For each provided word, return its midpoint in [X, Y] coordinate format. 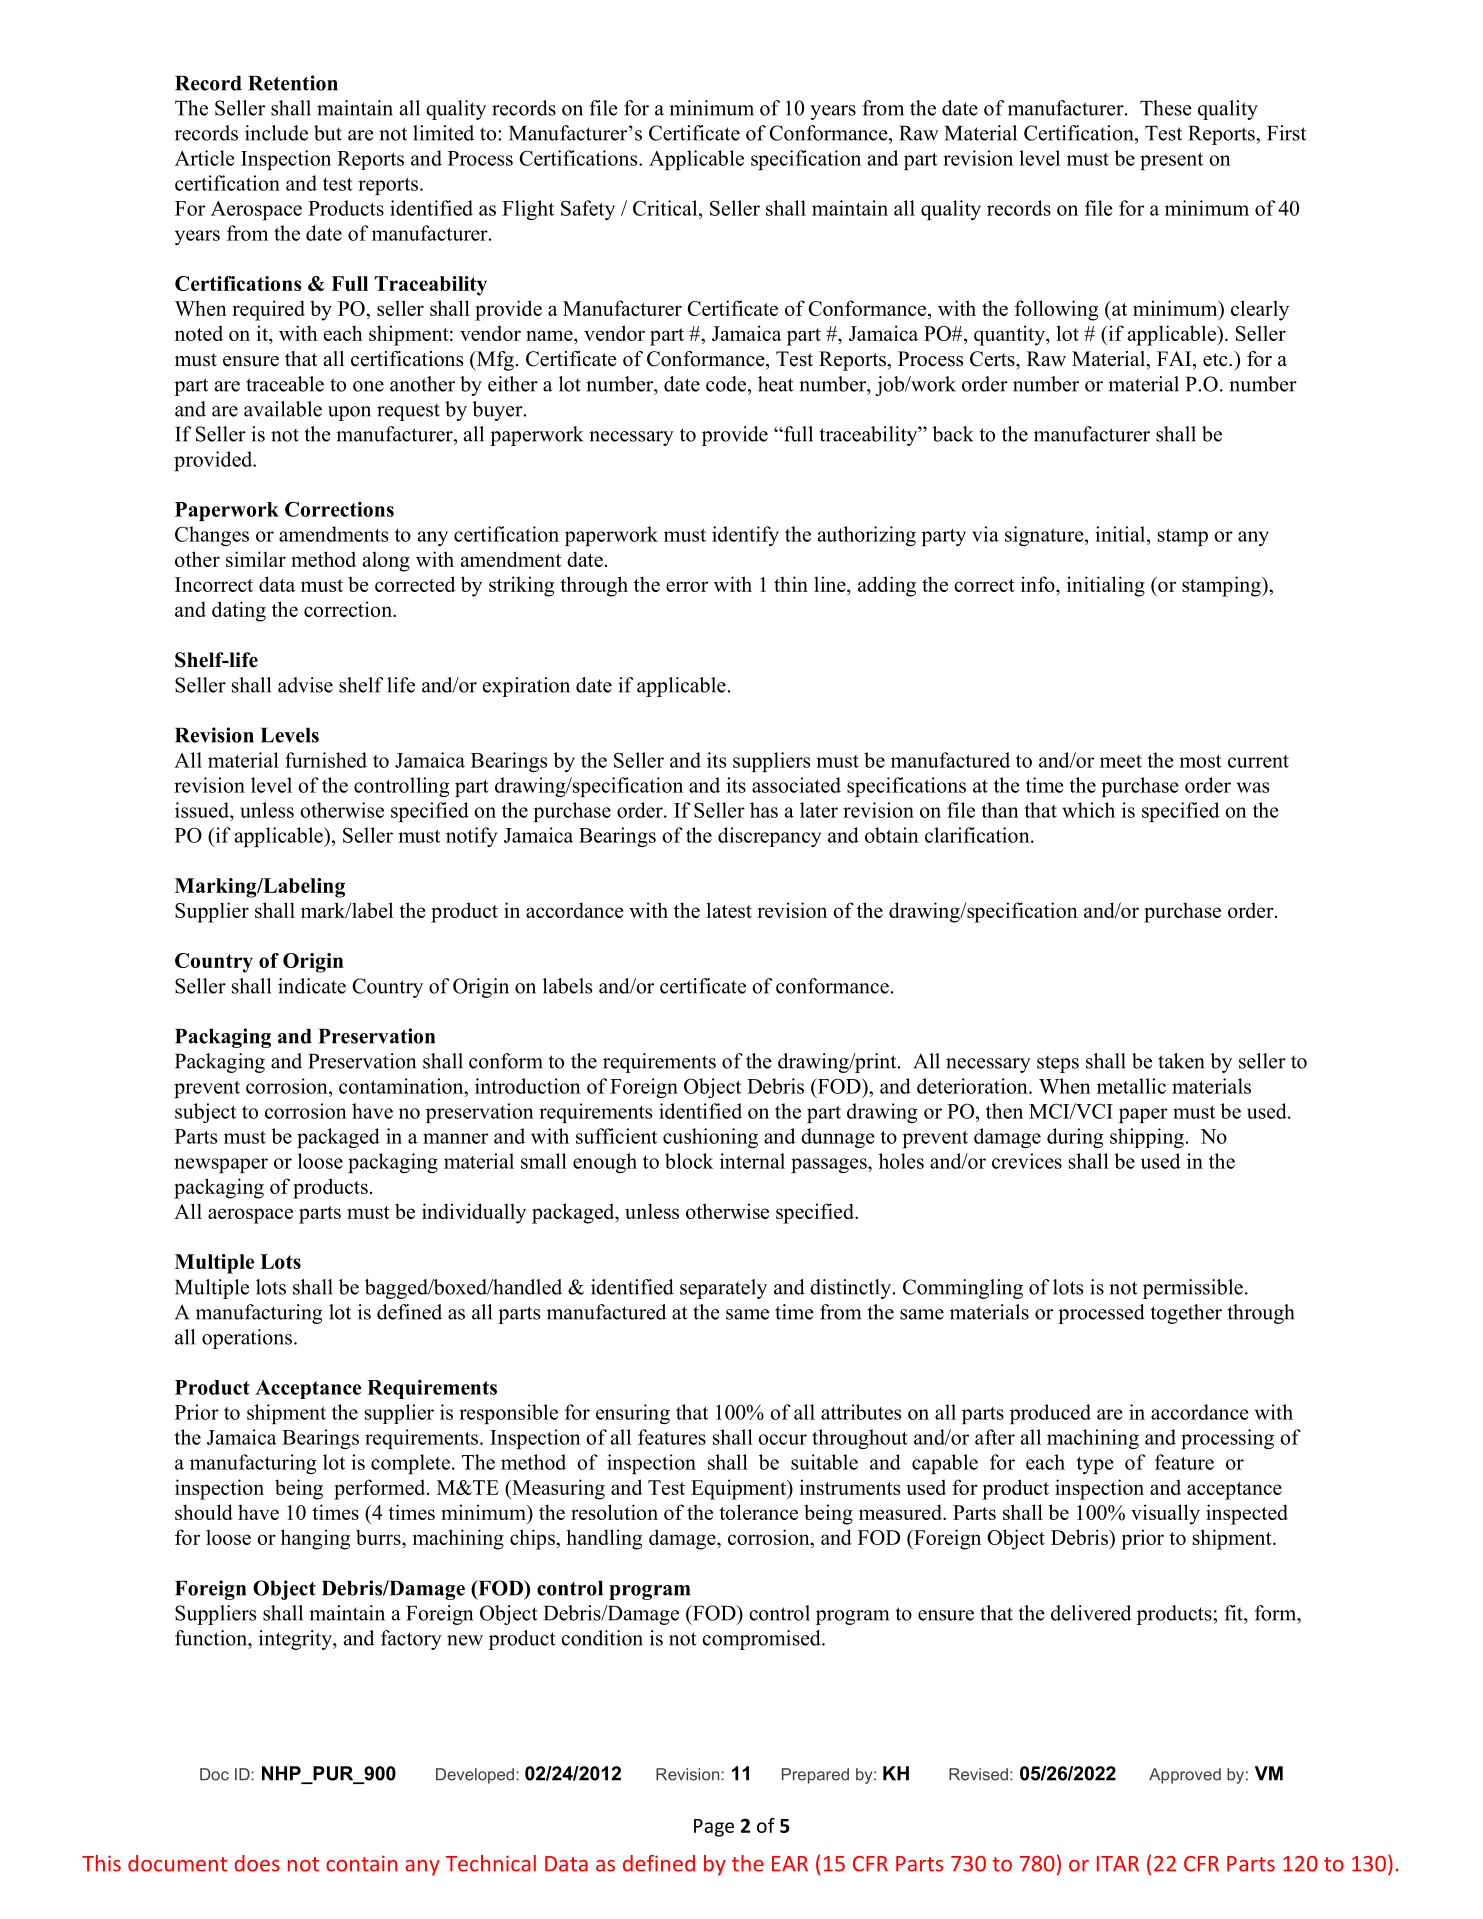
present [1171, 161]
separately [723, 1289]
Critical [666, 208]
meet [1121, 761]
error [687, 586]
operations [247, 1339]
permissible [1193, 1289]
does [257, 1863]
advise [305, 685]
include [276, 133]
